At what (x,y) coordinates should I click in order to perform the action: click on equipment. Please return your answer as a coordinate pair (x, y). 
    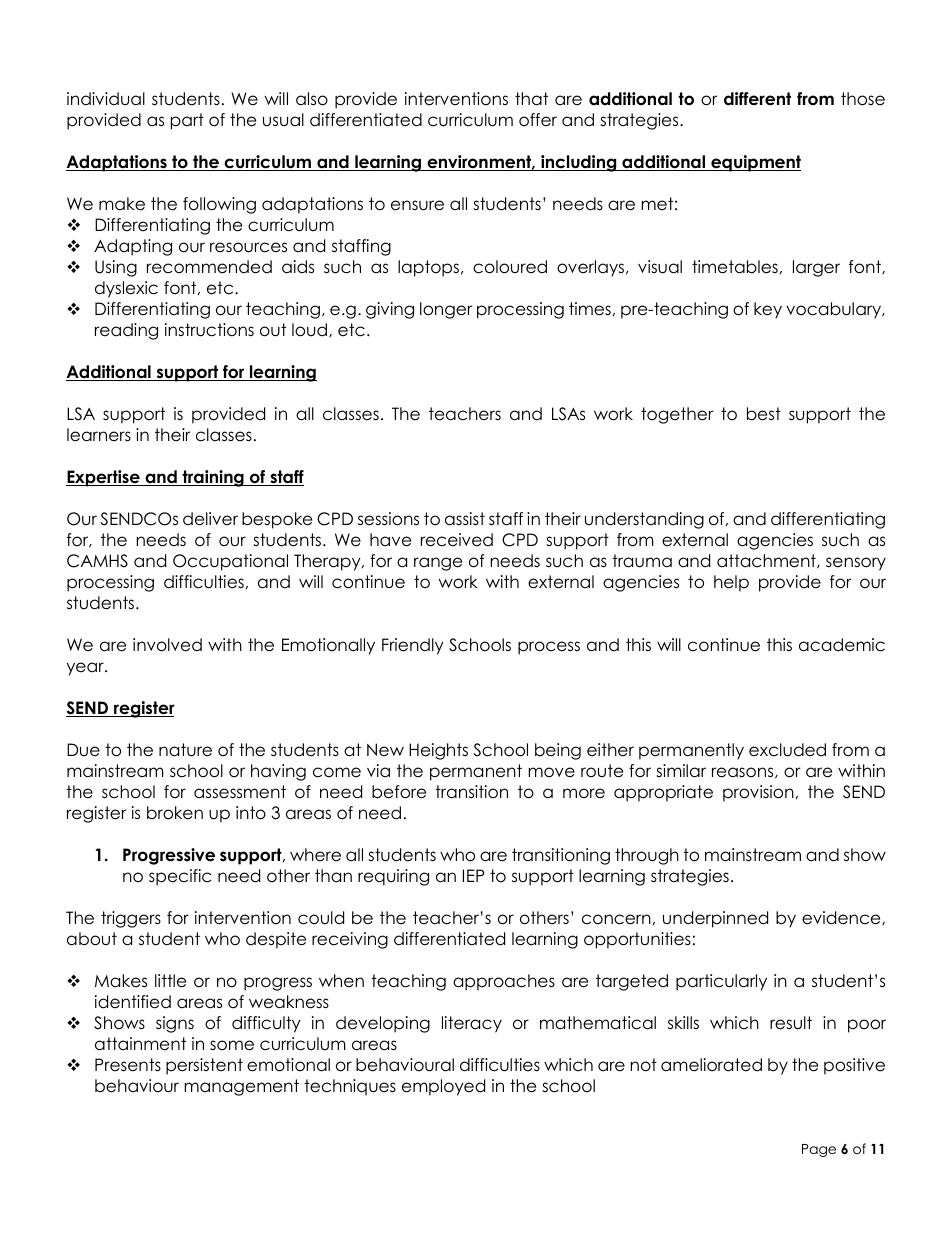
    Looking at the image, I should click on (755, 163).
